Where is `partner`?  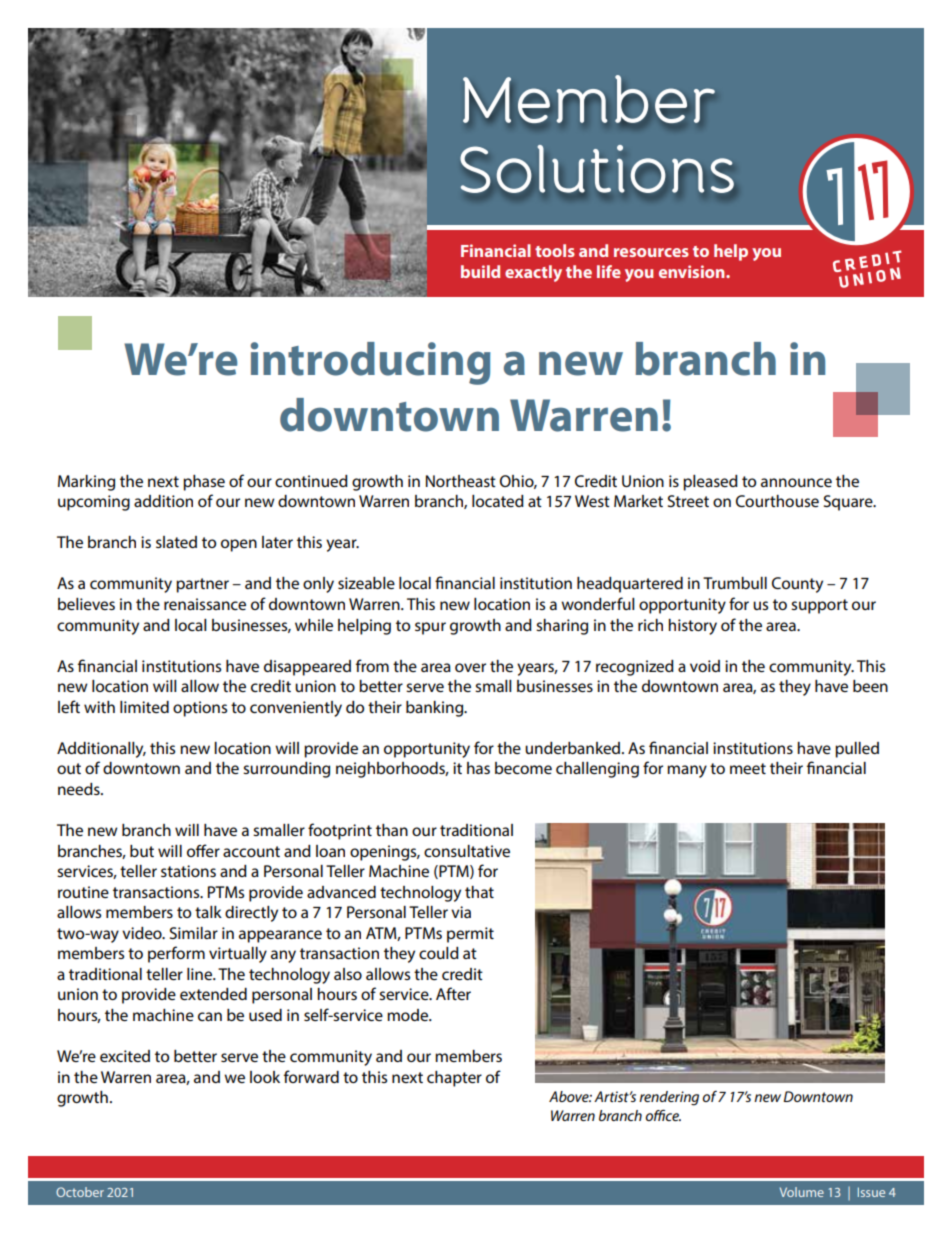
partner is located at coordinates (202, 585).
